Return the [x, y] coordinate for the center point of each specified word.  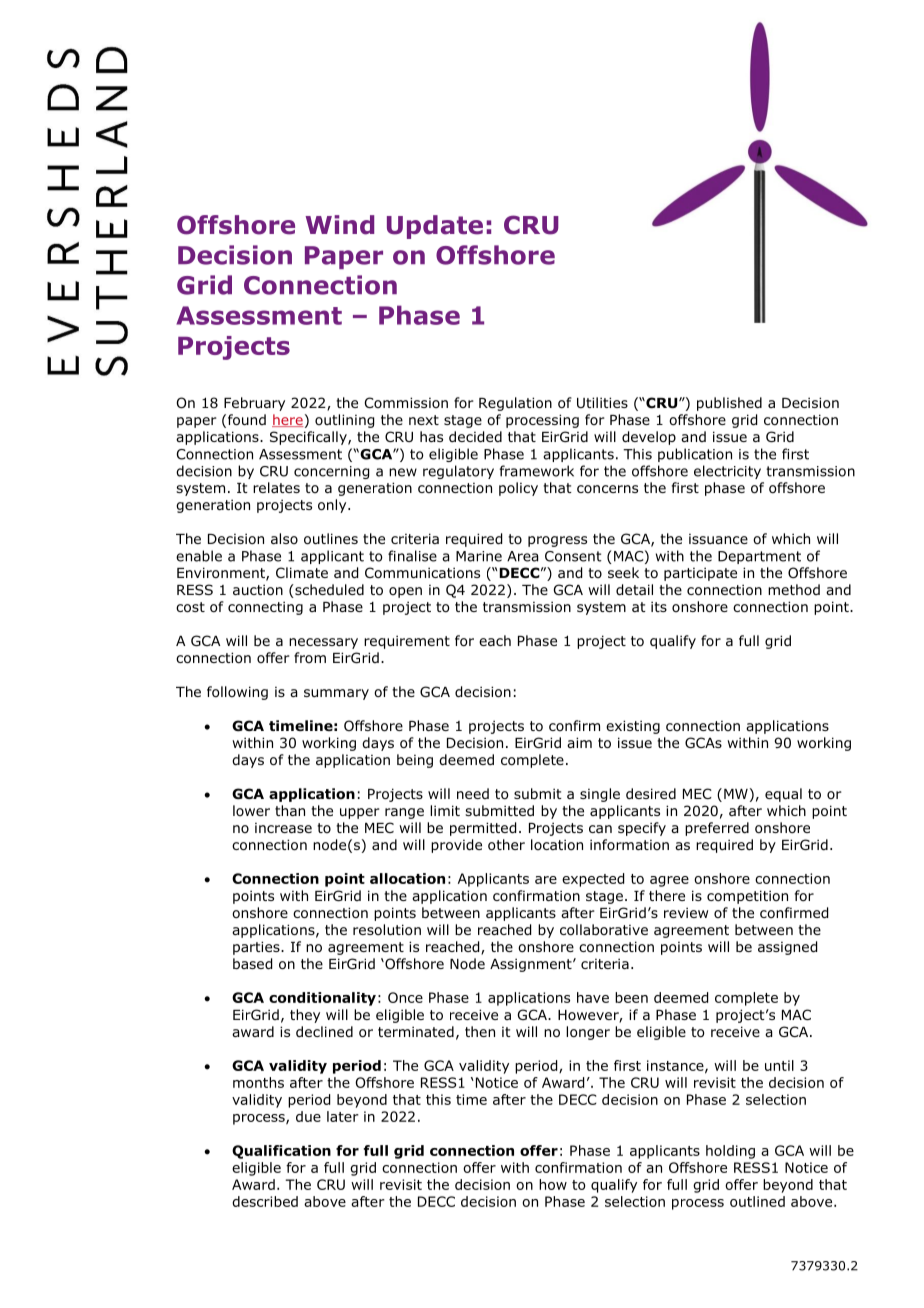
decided [475, 437]
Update [435, 227]
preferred [717, 829]
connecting [265, 608]
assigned [787, 948]
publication [695, 455]
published [729, 404]
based [252, 964]
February [254, 404]
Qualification [281, 1152]
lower [251, 810]
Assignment [532, 965]
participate [700, 574]
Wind [339, 225]
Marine [479, 556]
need [473, 793]
